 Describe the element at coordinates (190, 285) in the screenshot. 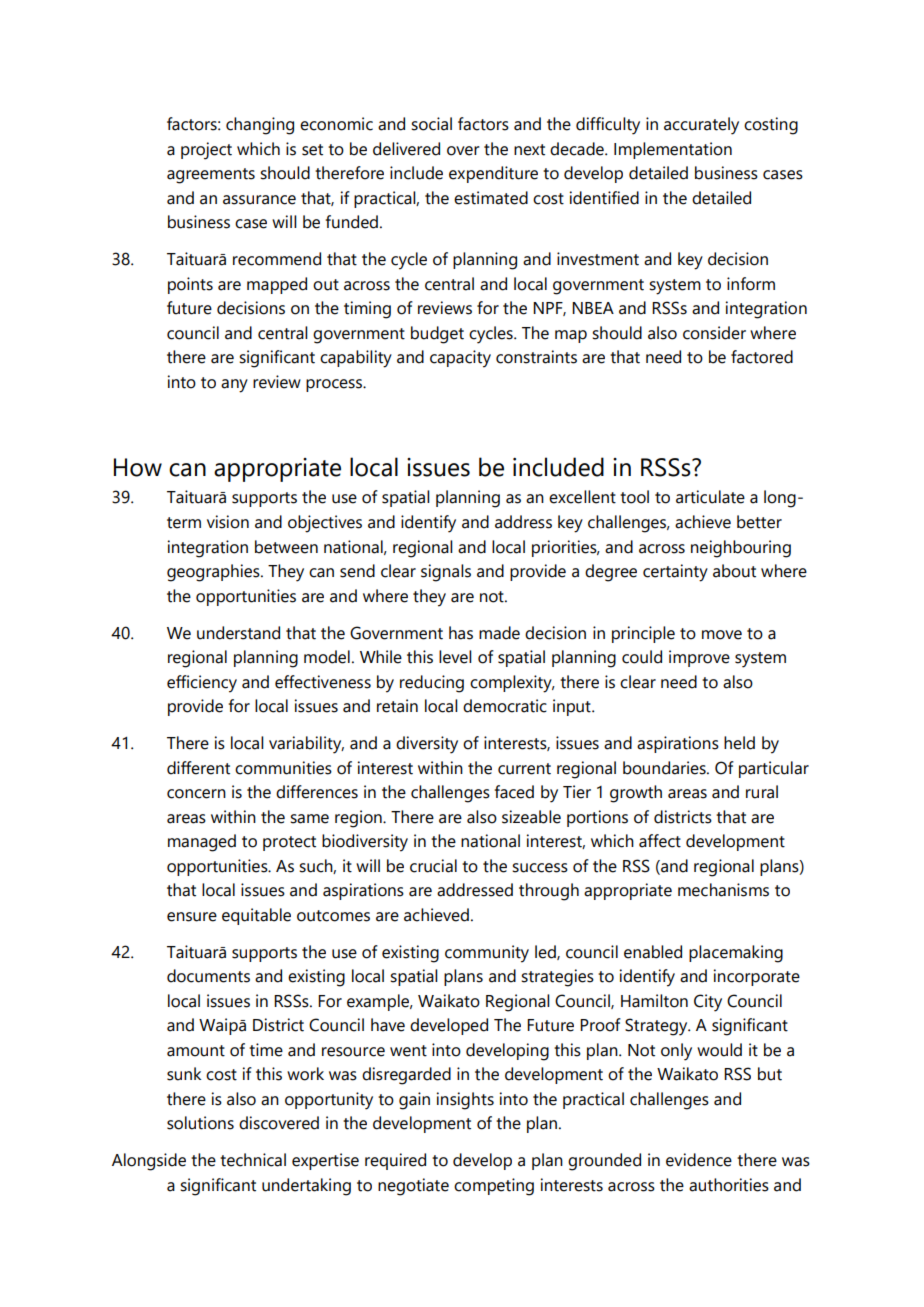

I see `points` at that location.
